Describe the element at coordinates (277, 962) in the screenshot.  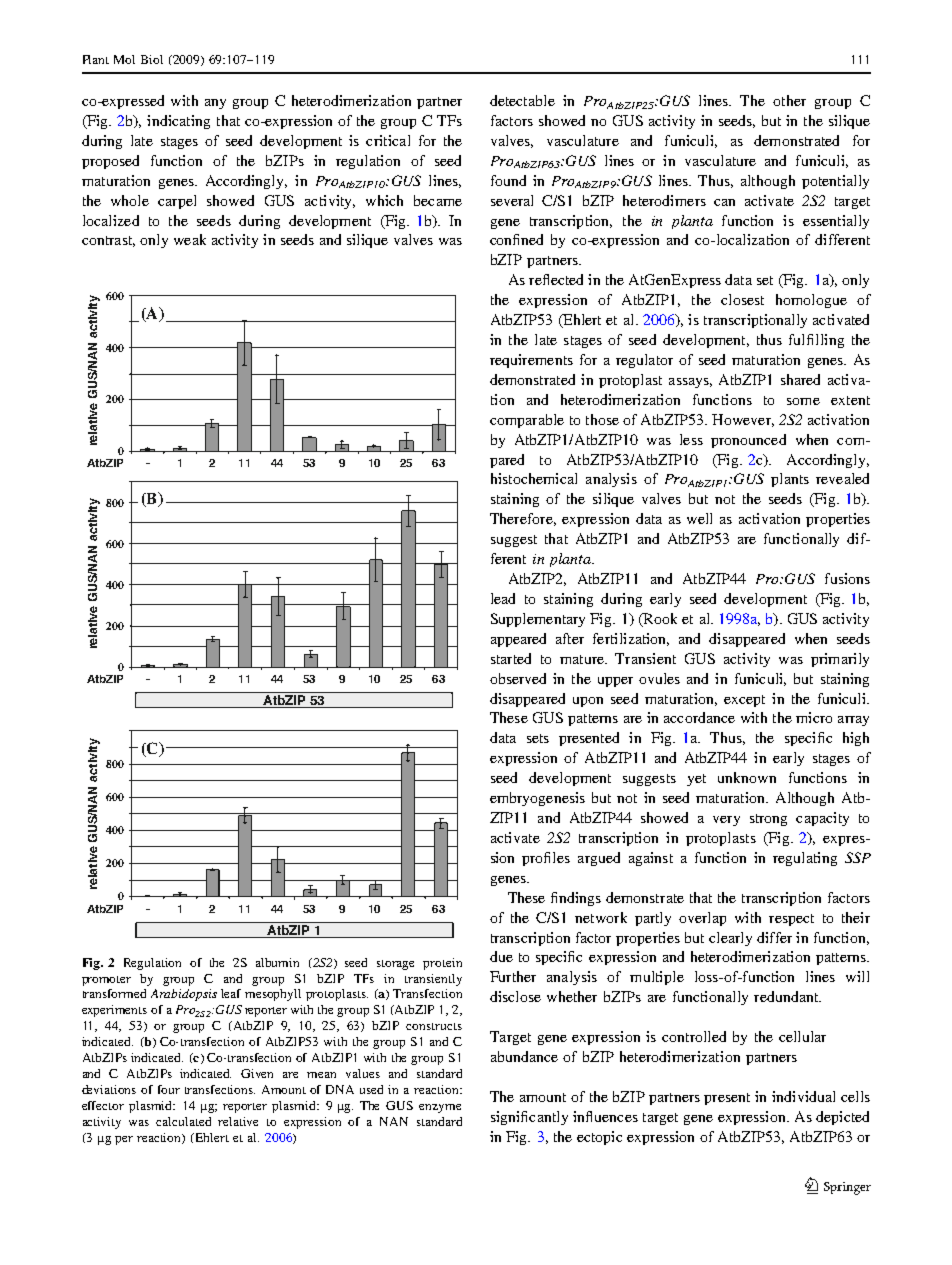
I see `albumin` at that location.
